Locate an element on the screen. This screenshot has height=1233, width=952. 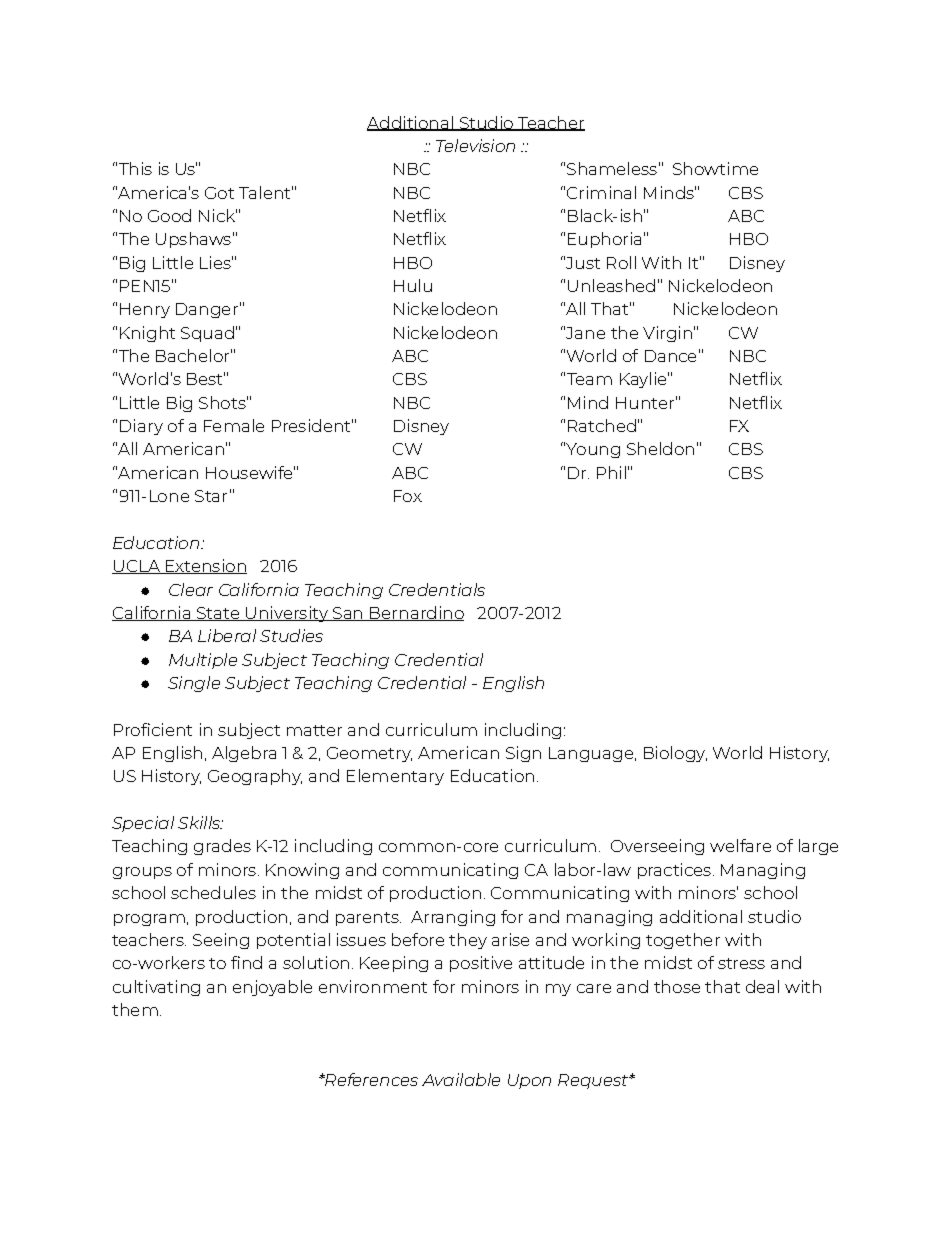
Fox is located at coordinates (408, 496).
